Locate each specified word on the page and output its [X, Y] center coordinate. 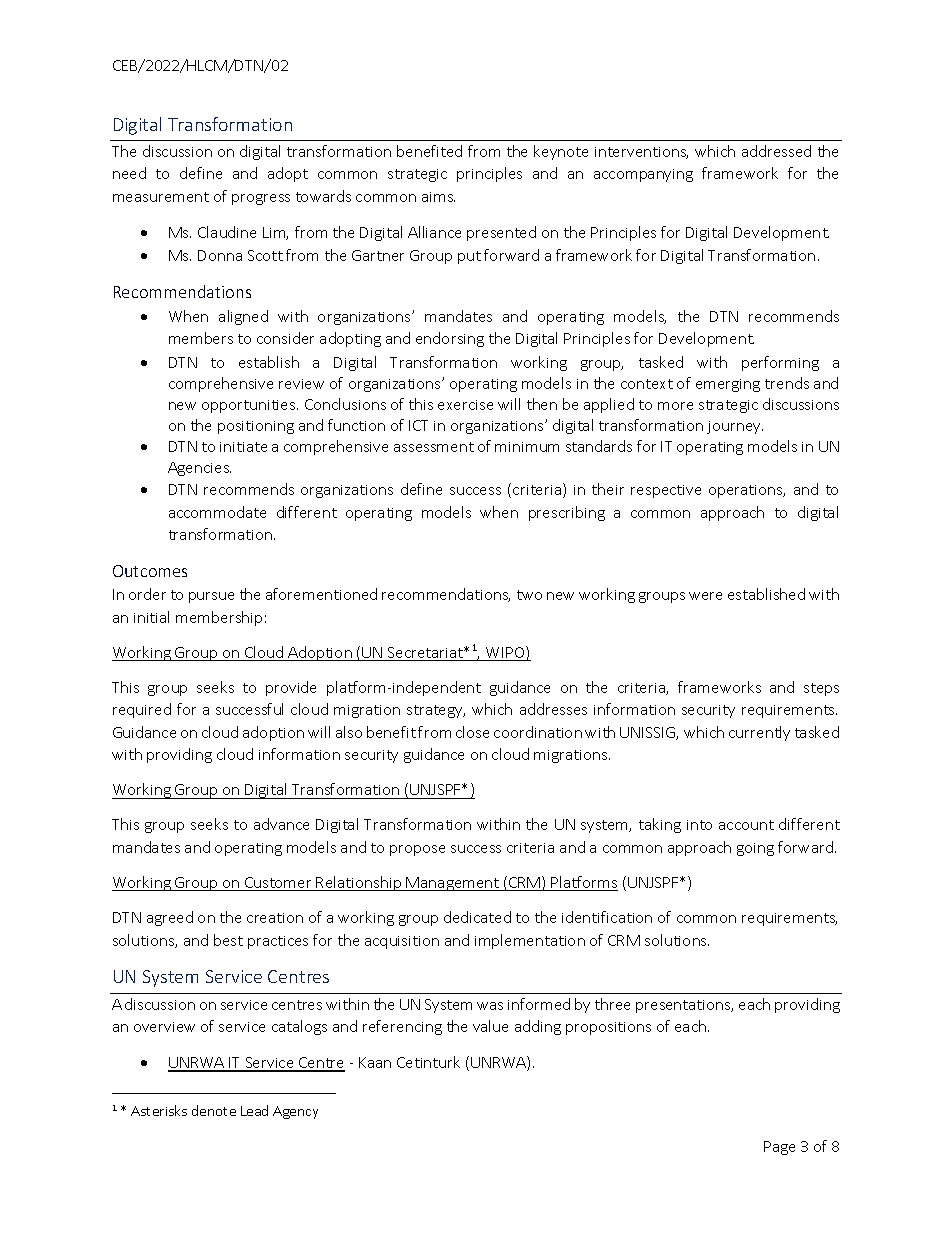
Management [453, 884]
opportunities [250, 406]
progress [261, 199]
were [705, 596]
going [755, 849]
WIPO [505, 653]
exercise [465, 405]
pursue [211, 597]
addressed [776, 151]
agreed [170, 918]
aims [438, 197]
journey [735, 427]
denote [214, 1110]
